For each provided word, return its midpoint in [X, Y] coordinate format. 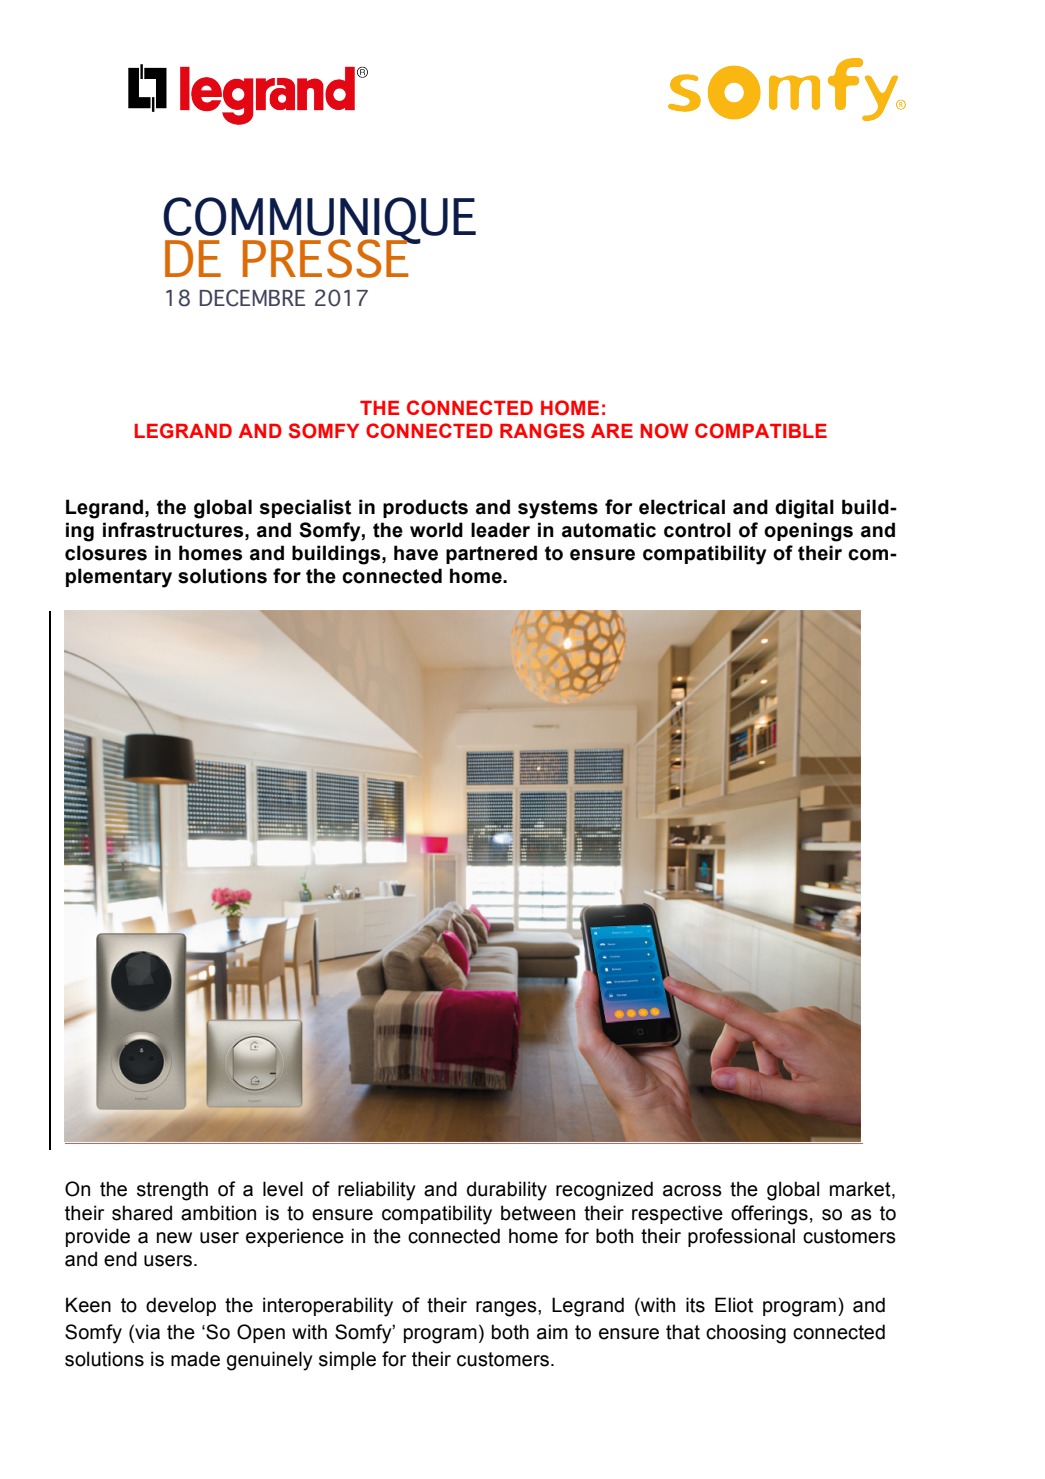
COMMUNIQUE [319, 221]
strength [172, 1191]
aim [552, 1332]
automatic [609, 530]
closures [106, 553]
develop [181, 1306]
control [697, 530]
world [436, 530]
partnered [491, 554]
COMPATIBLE [761, 431]
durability [507, 1191]
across [692, 1191]
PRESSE [327, 257]
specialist [305, 508]
